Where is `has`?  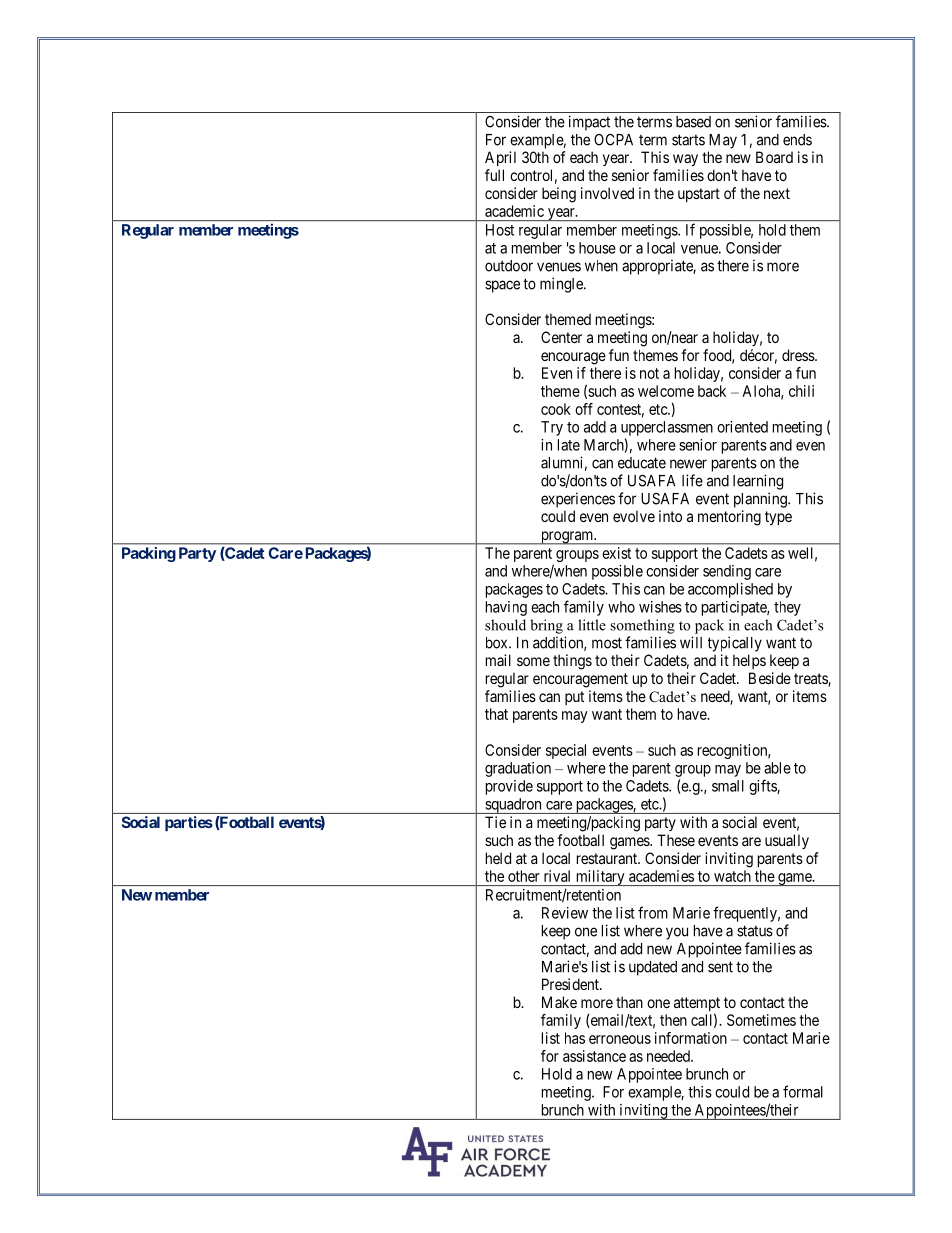 has is located at coordinates (575, 1038).
